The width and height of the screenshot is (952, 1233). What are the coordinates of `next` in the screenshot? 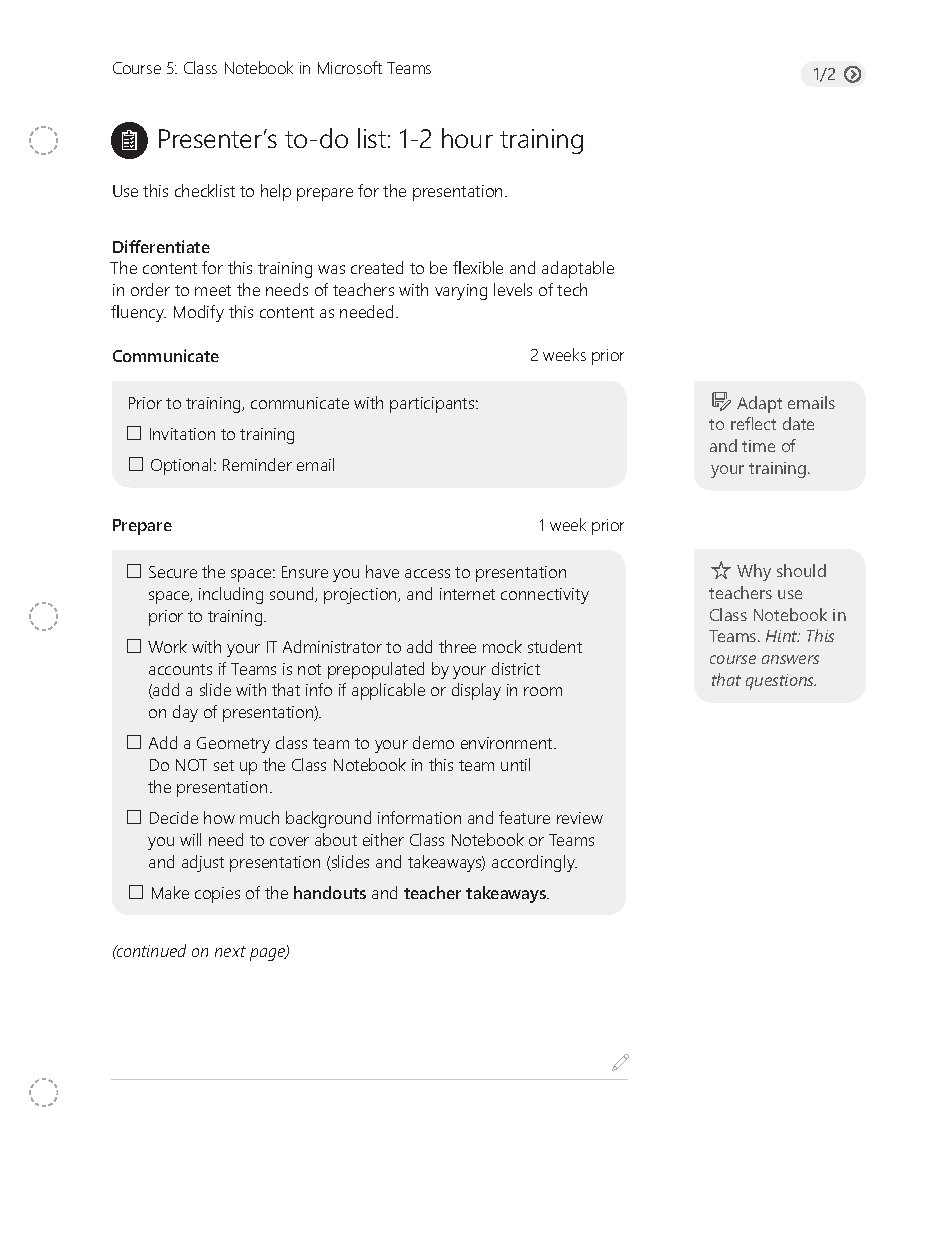 It's located at (230, 951).
